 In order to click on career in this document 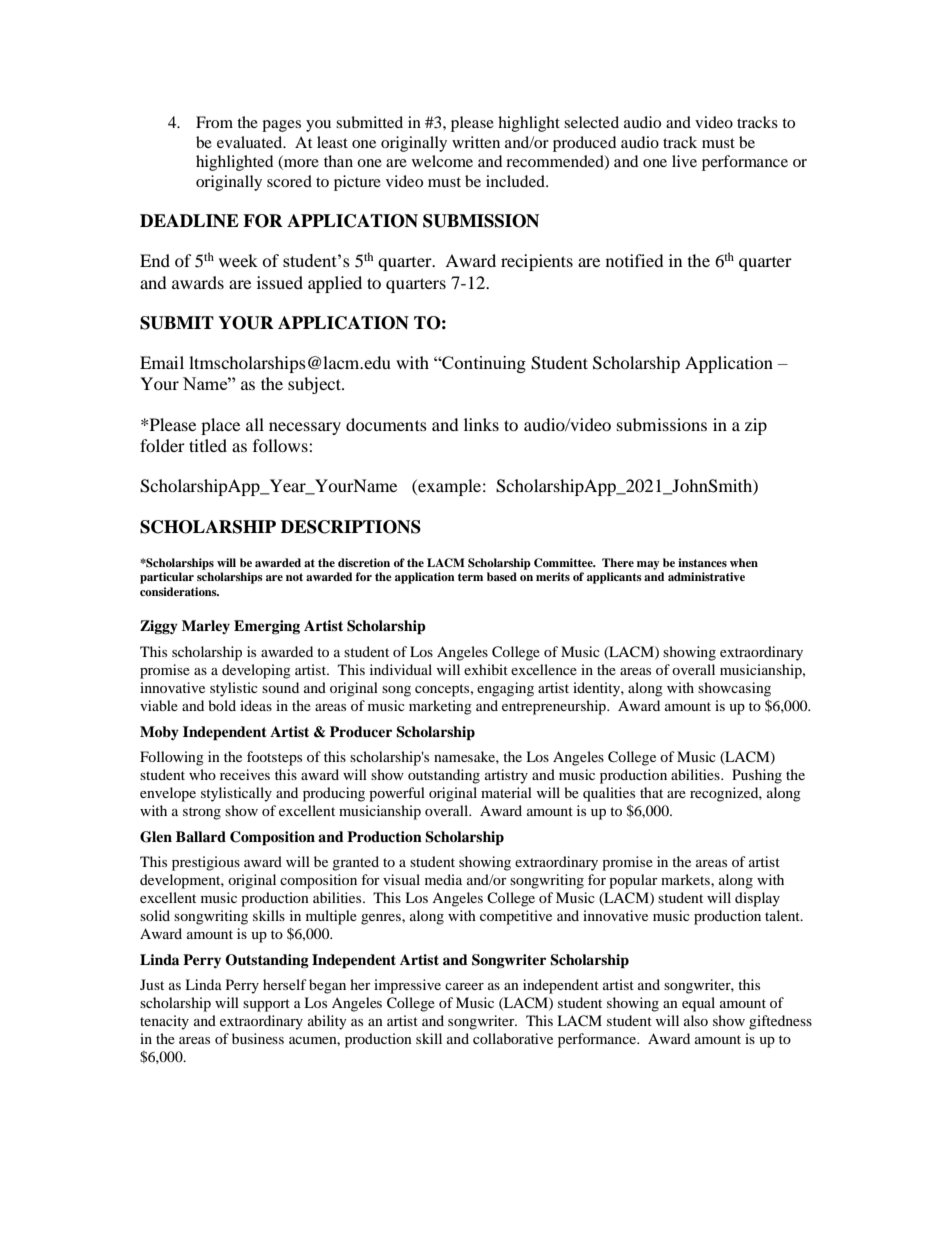, I will do `click(464, 986)`.
